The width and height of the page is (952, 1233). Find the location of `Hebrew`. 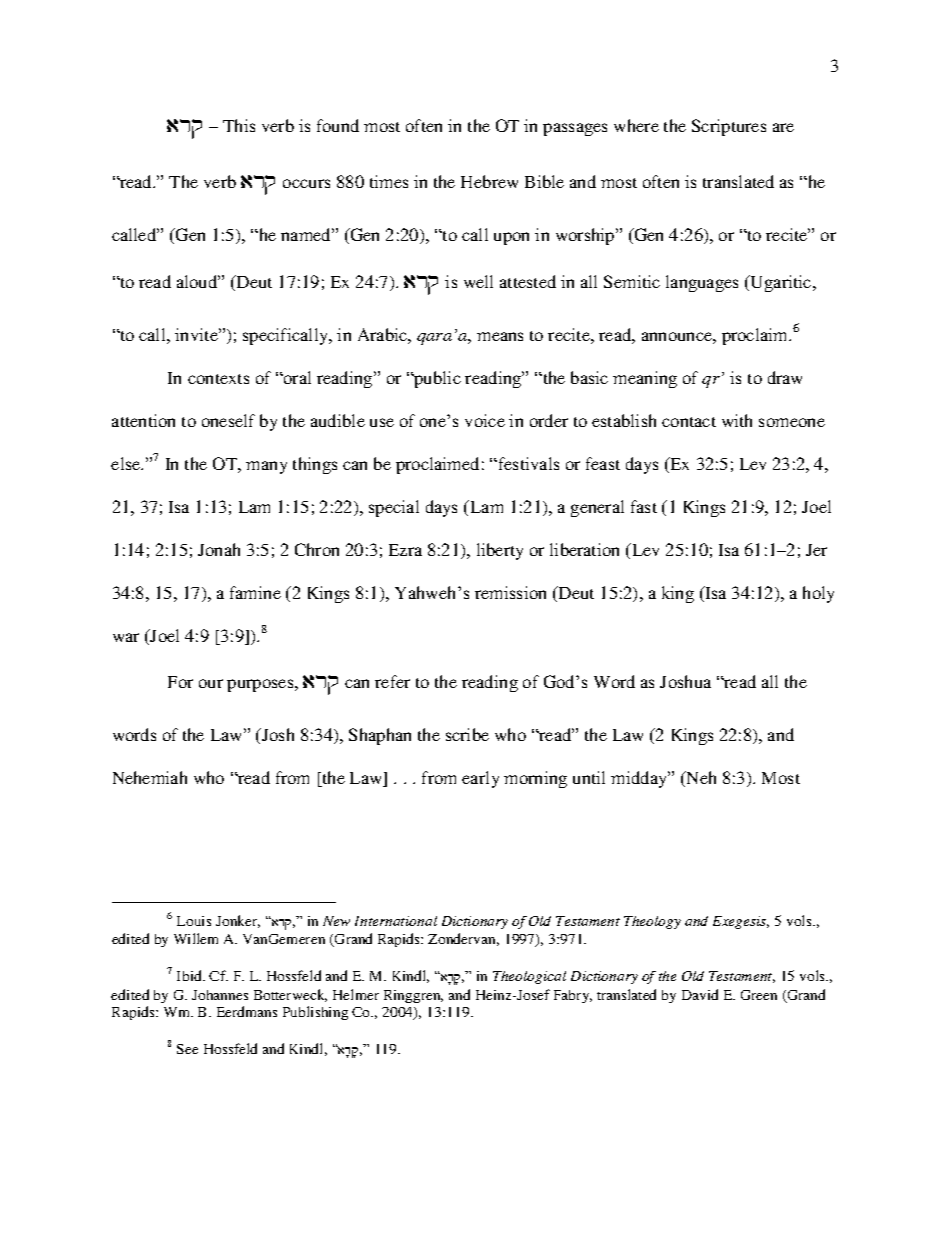

Hebrew is located at coordinates (489, 181).
